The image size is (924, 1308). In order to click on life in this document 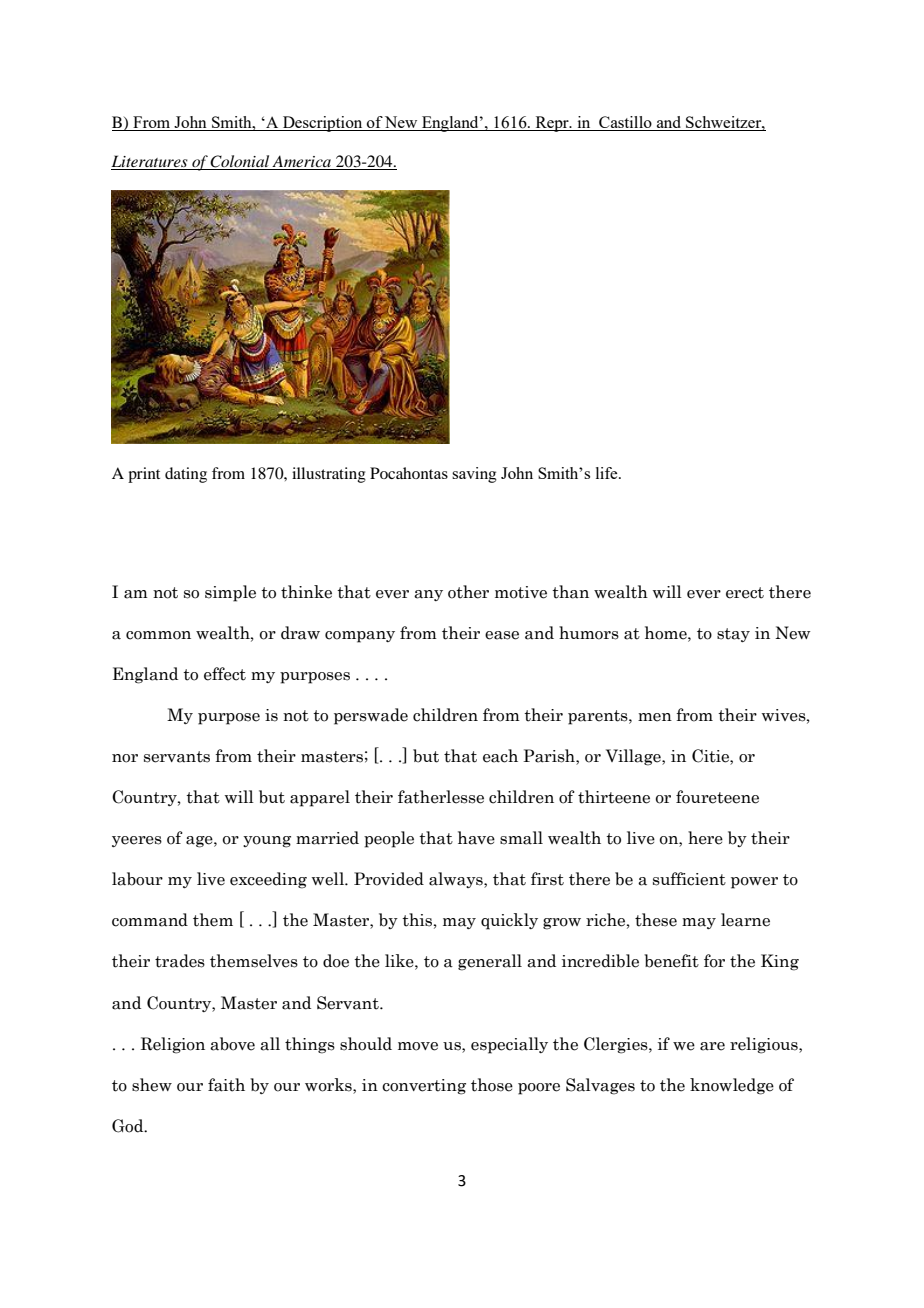, I will do `click(608, 473)`.
